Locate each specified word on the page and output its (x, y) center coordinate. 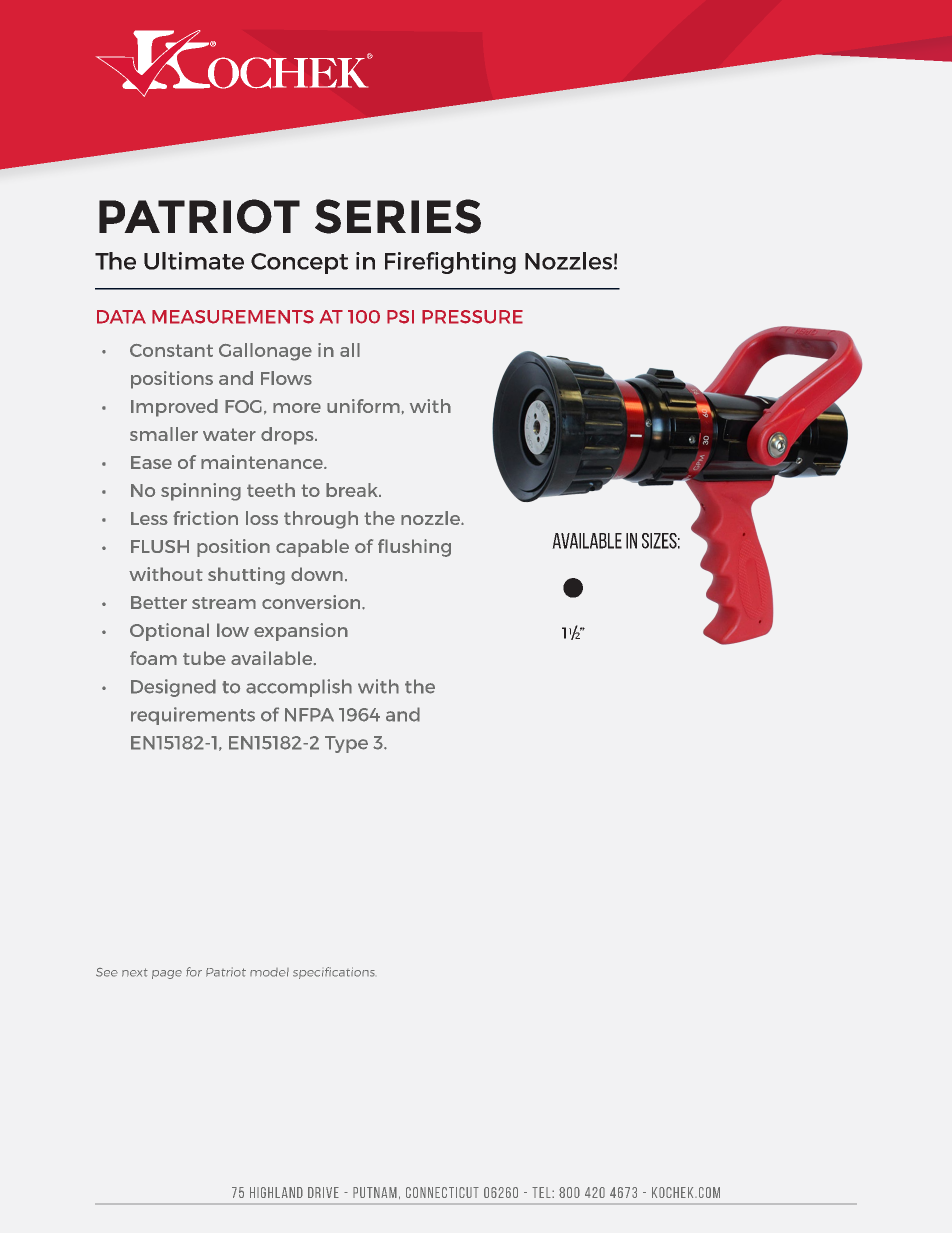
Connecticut (442, 1192)
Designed (173, 688)
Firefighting (450, 263)
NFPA (309, 715)
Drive (323, 1192)
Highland (276, 1192)
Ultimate (194, 261)
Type (346, 744)
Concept (299, 263)
